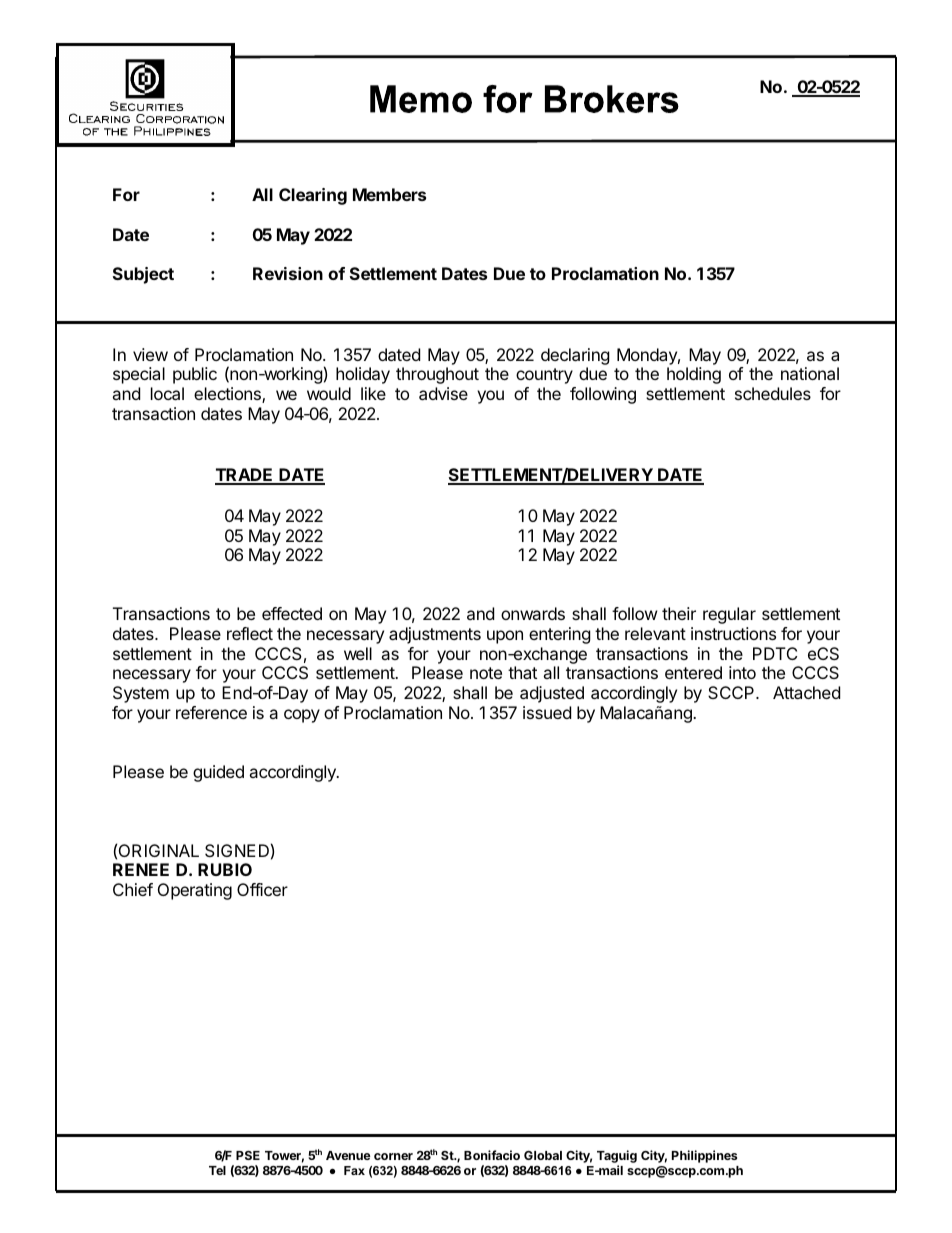 This image has height=1233, width=952. I want to click on Subject, so click(143, 275).
